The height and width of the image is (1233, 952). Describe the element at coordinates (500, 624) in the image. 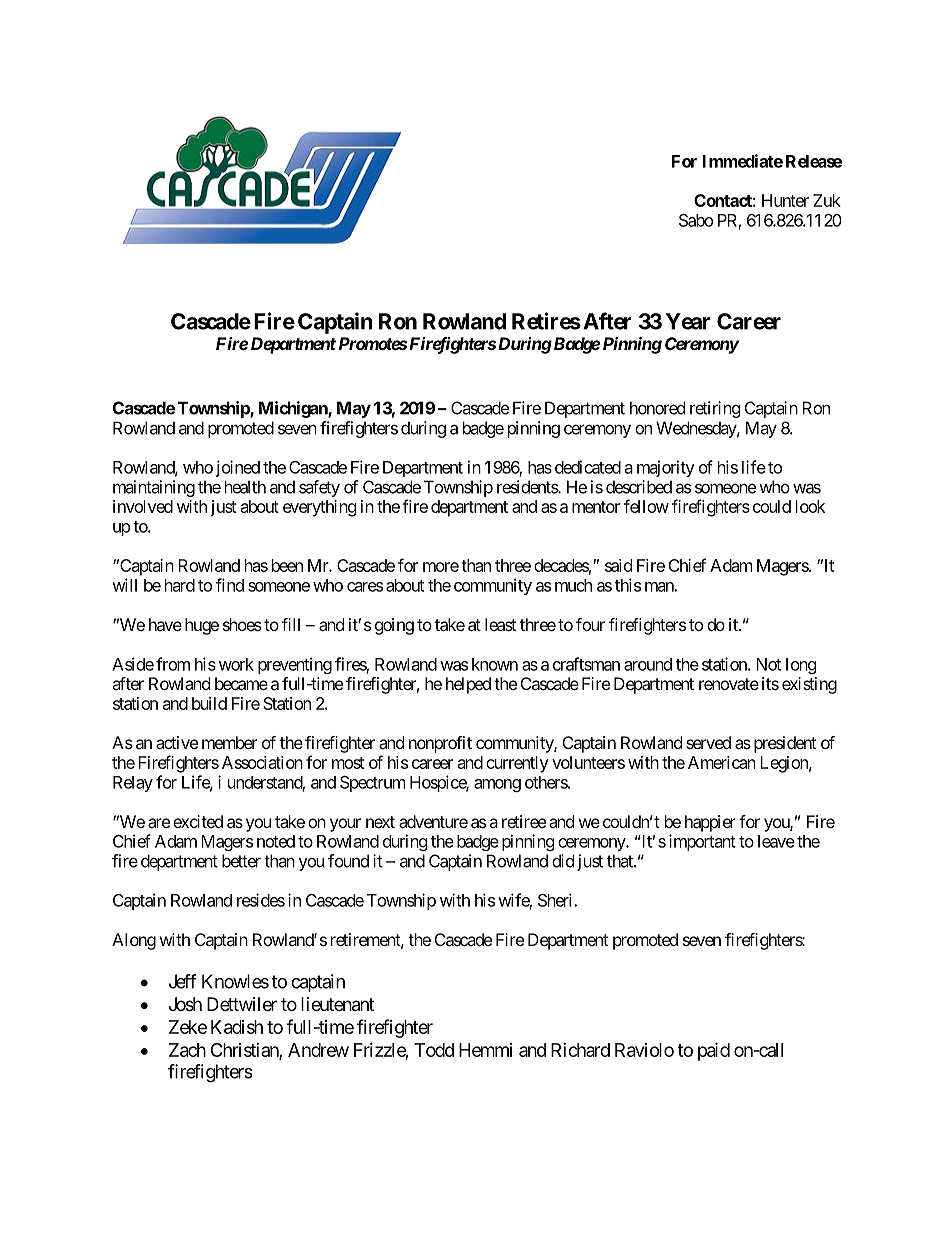

I see `least` at that location.
